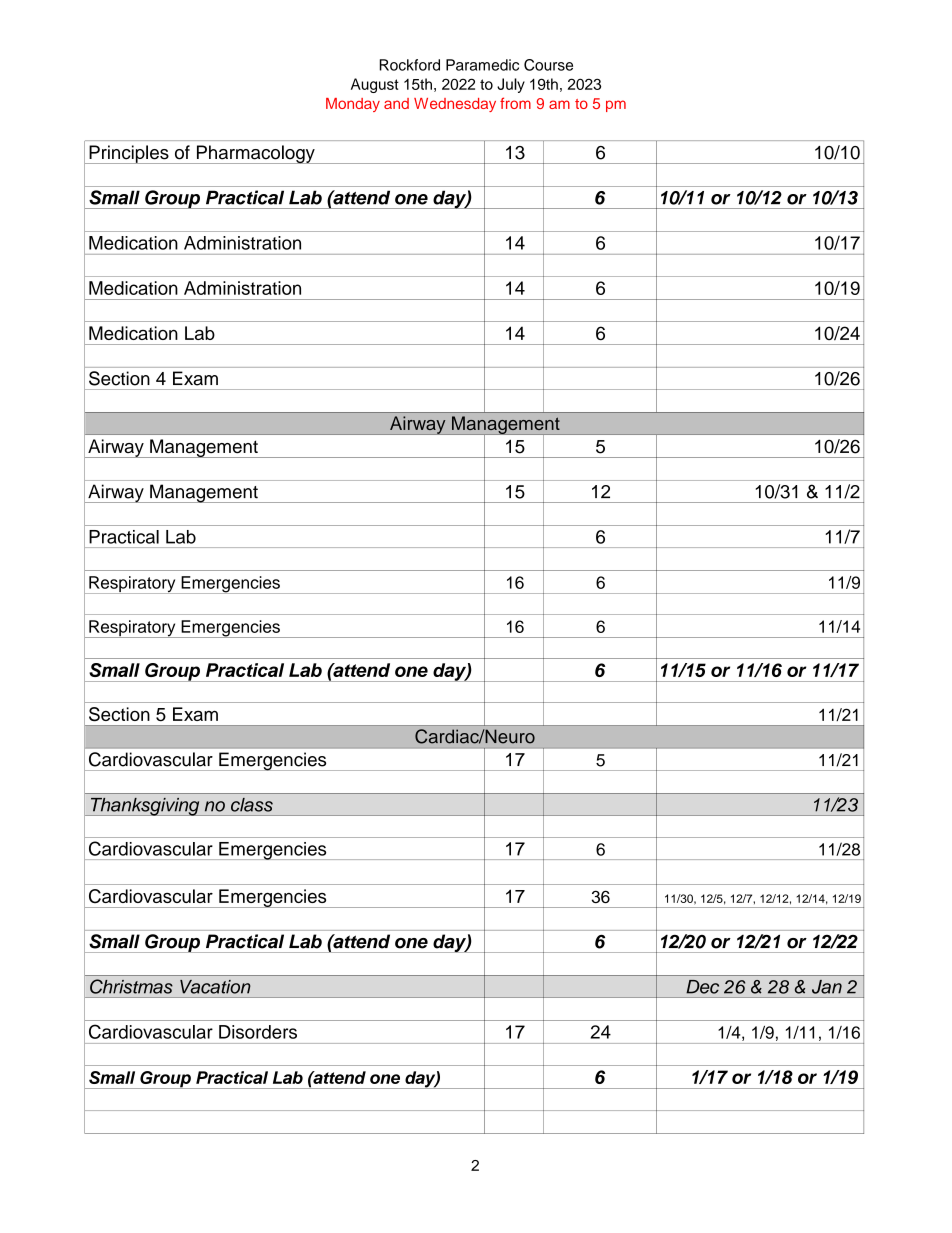 This screenshot has width=952, height=1233. What do you see at coordinates (145, 806) in the screenshot?
I see `Thanksgiving` at bounding box center [145, 806].
